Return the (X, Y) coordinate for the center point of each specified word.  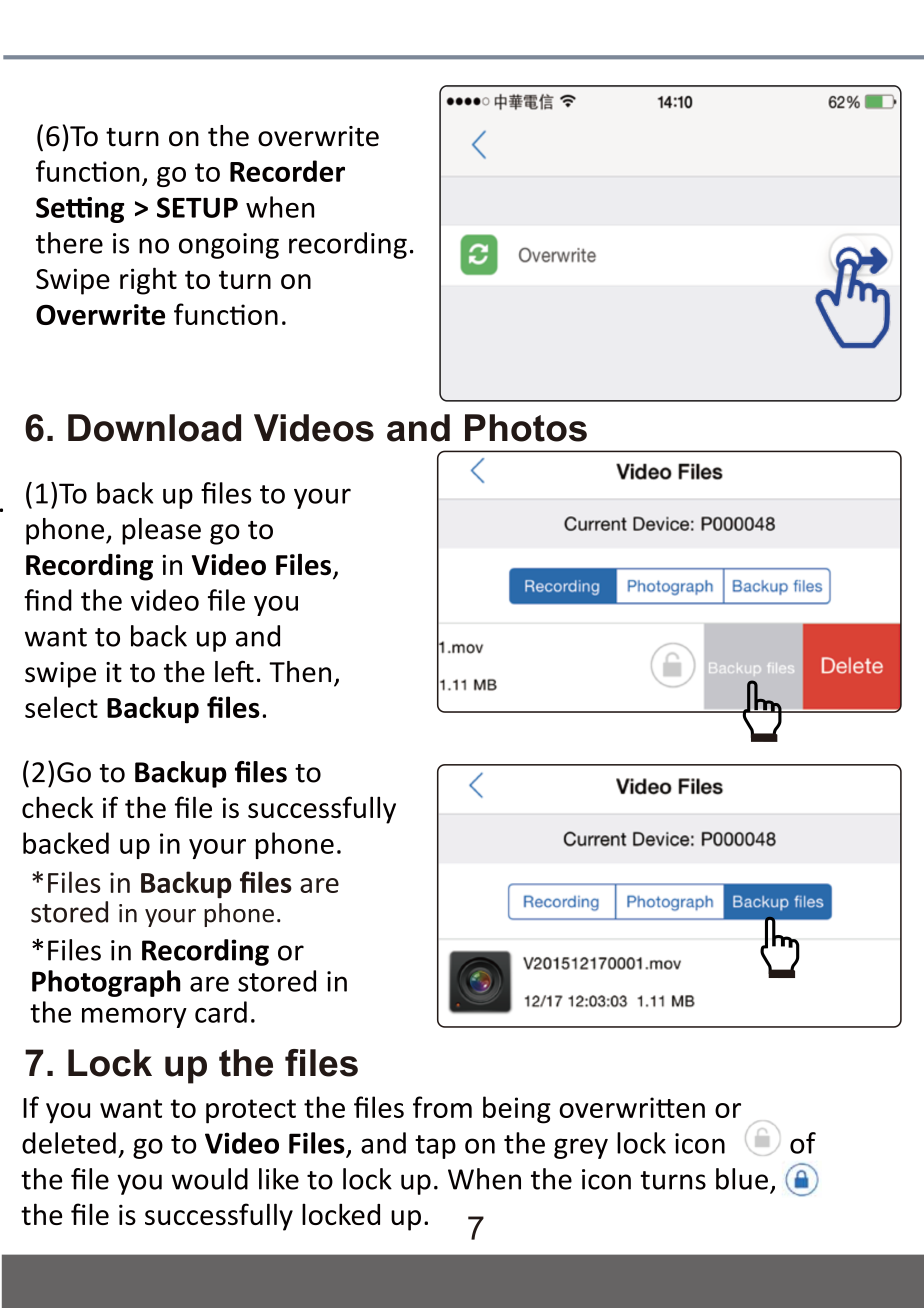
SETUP (197, 207)
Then (300, 672)
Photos (526, 428)
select (61, 707)
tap (435, 1147)
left (234, 671)
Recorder (287, 171)
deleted (69, 1143)
